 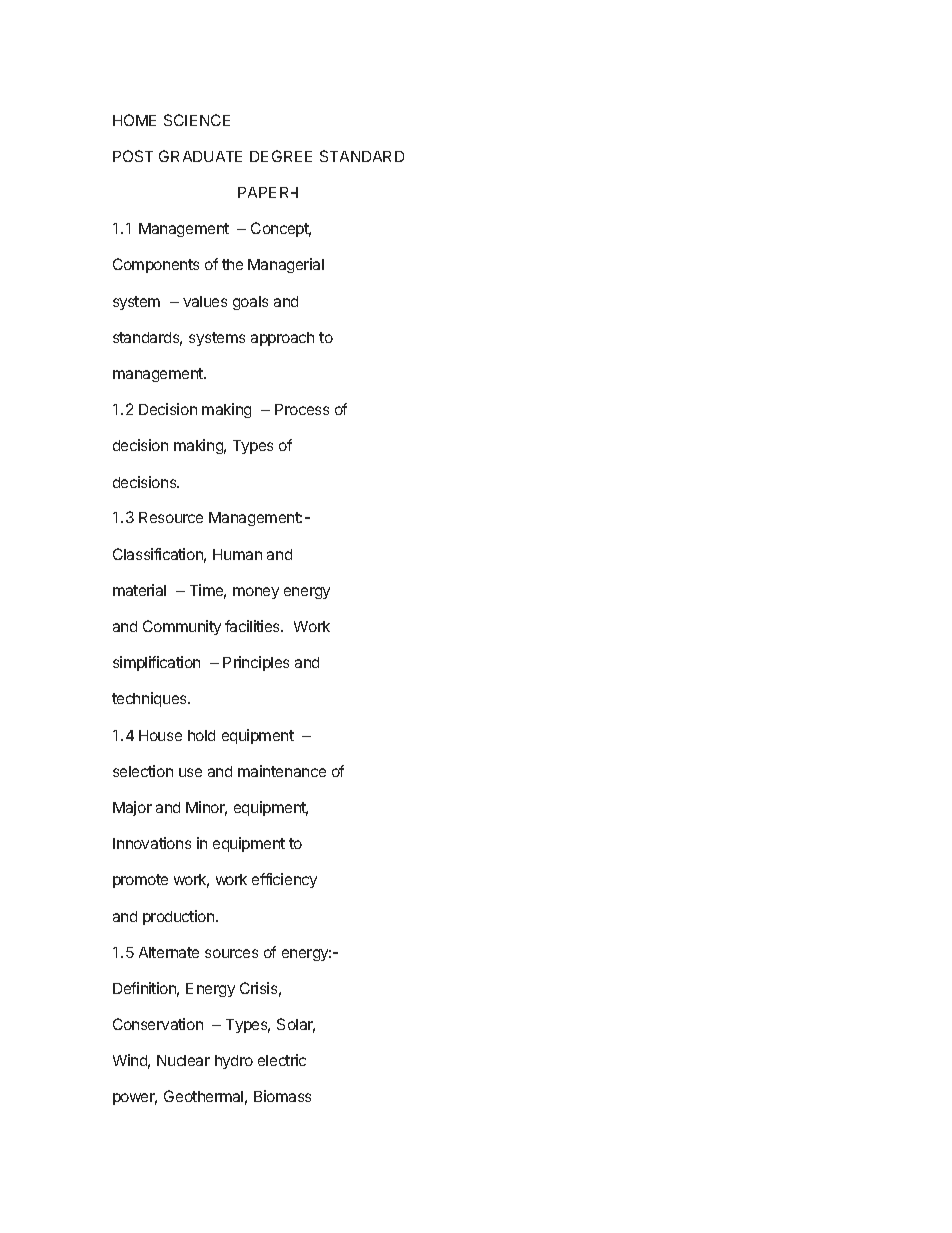 I want to click on electric, so click(x=282, y=1060).
